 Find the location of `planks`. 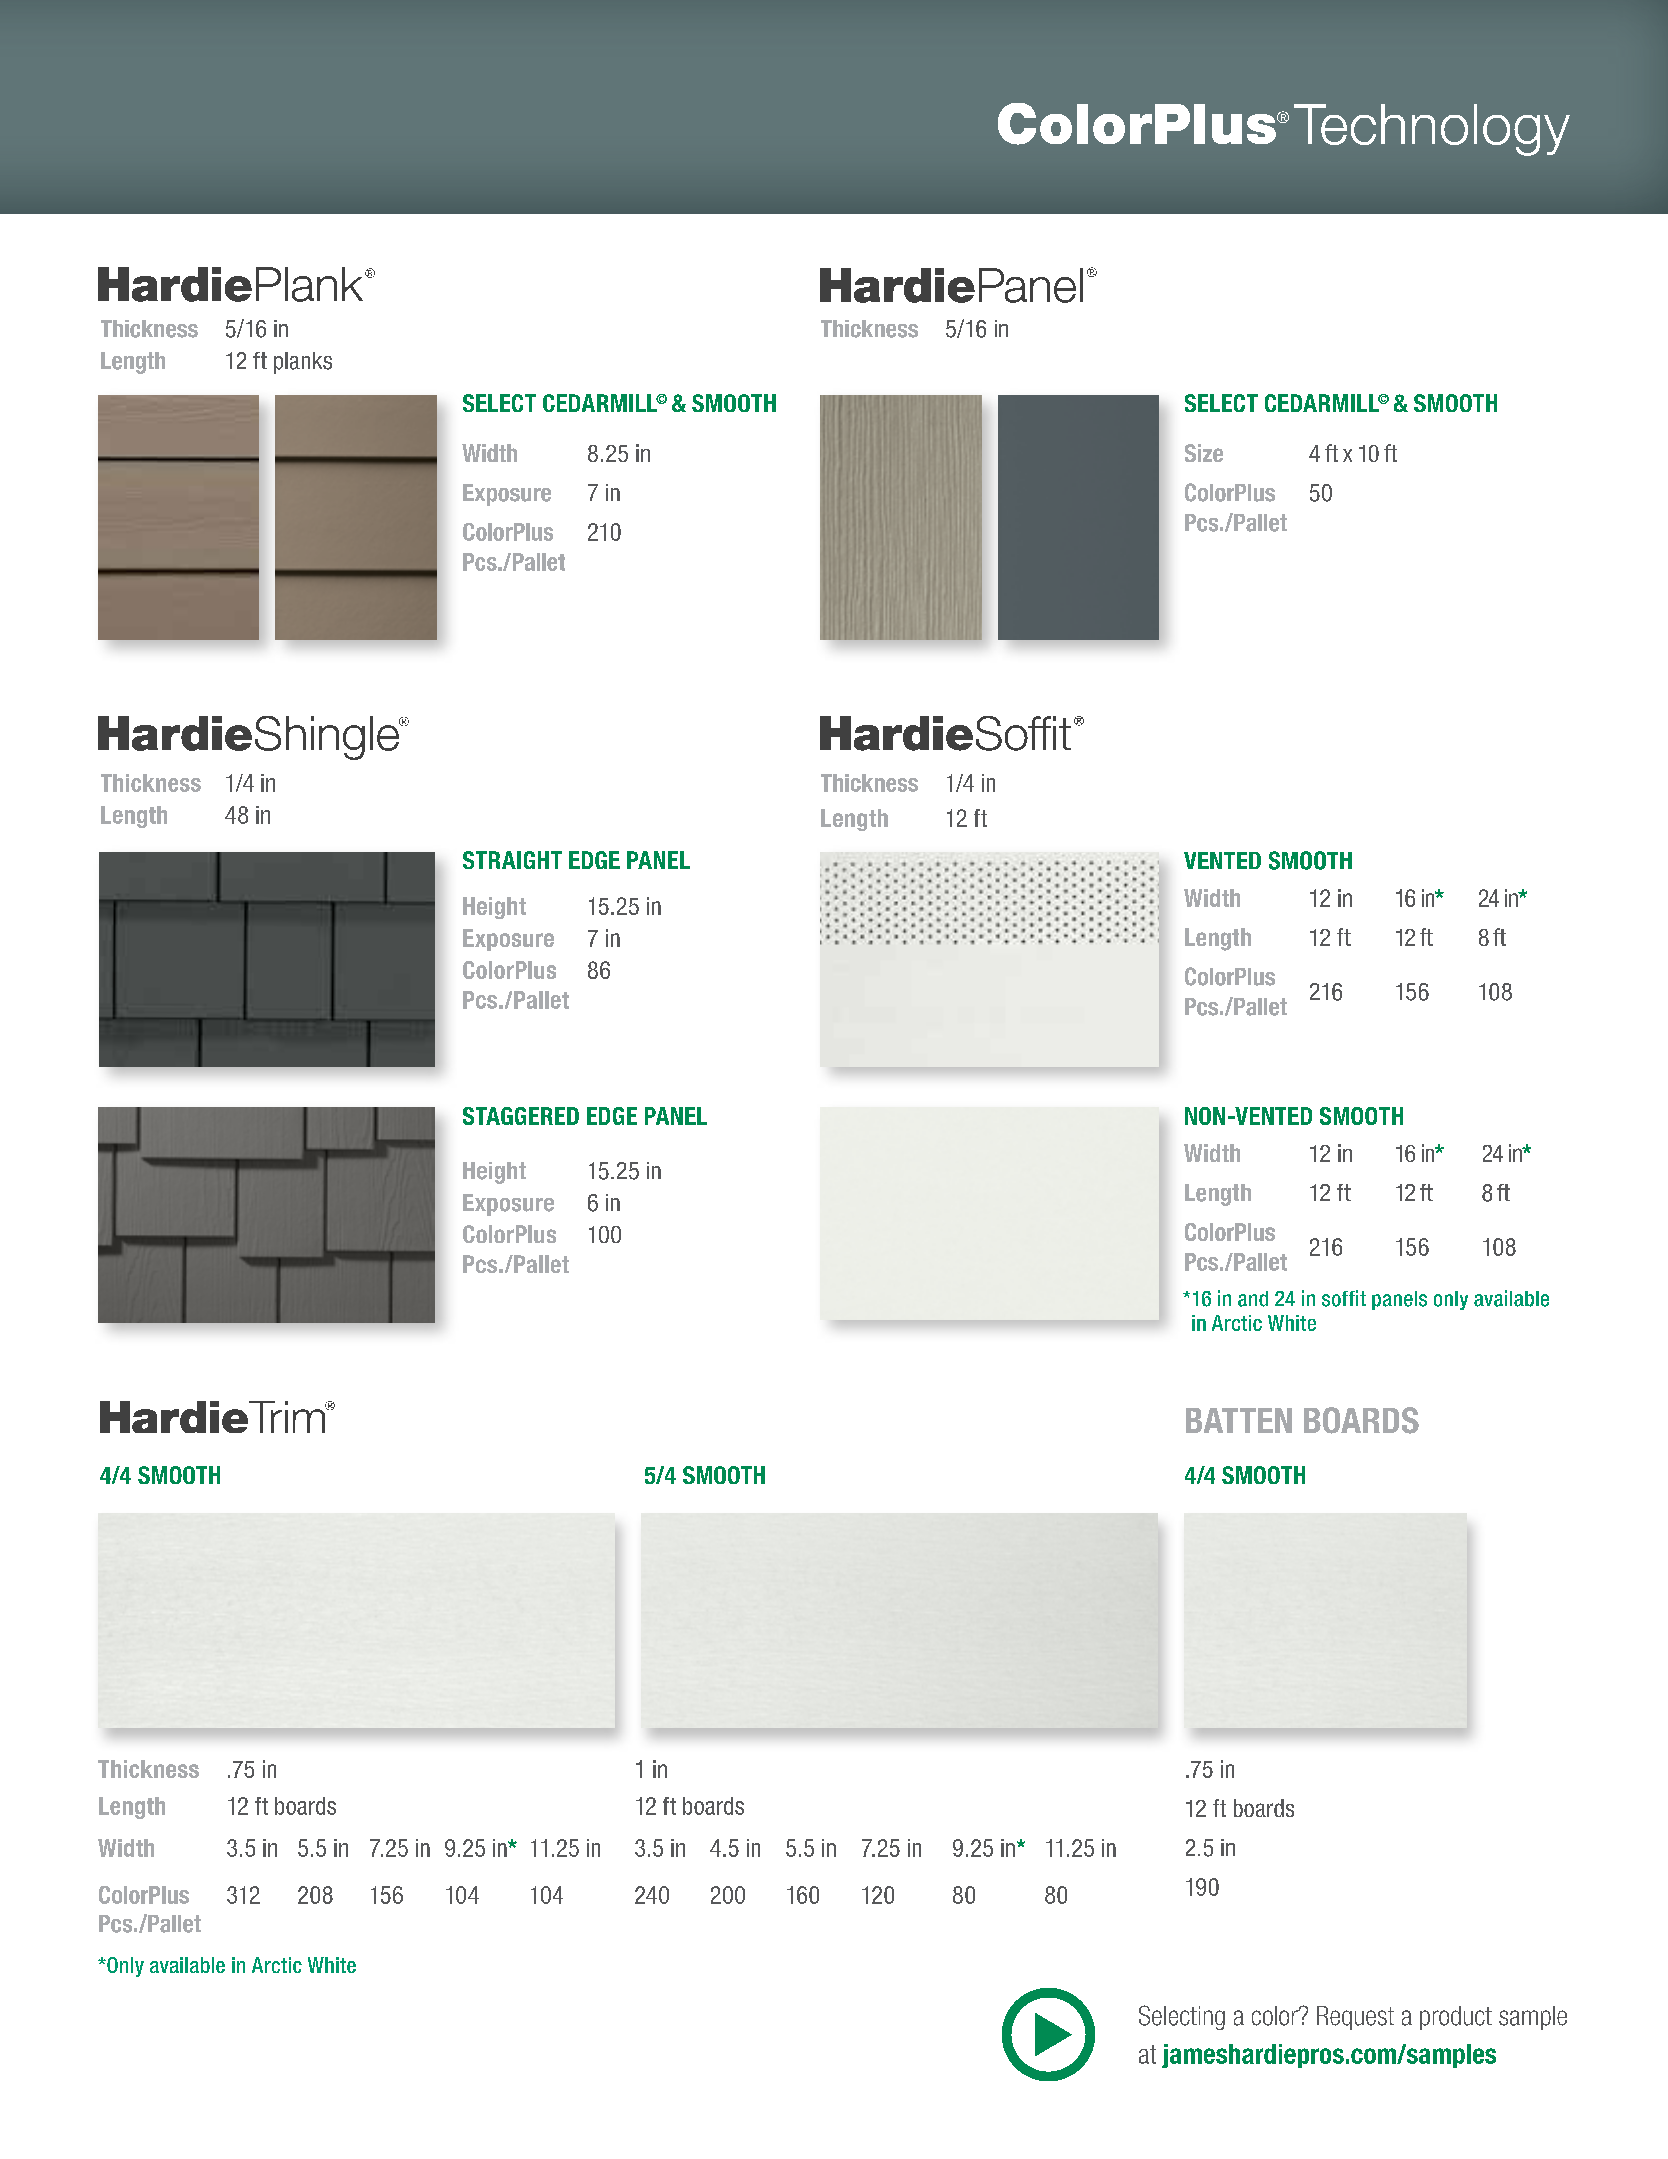

planks is located at coordinates (303, 363).
